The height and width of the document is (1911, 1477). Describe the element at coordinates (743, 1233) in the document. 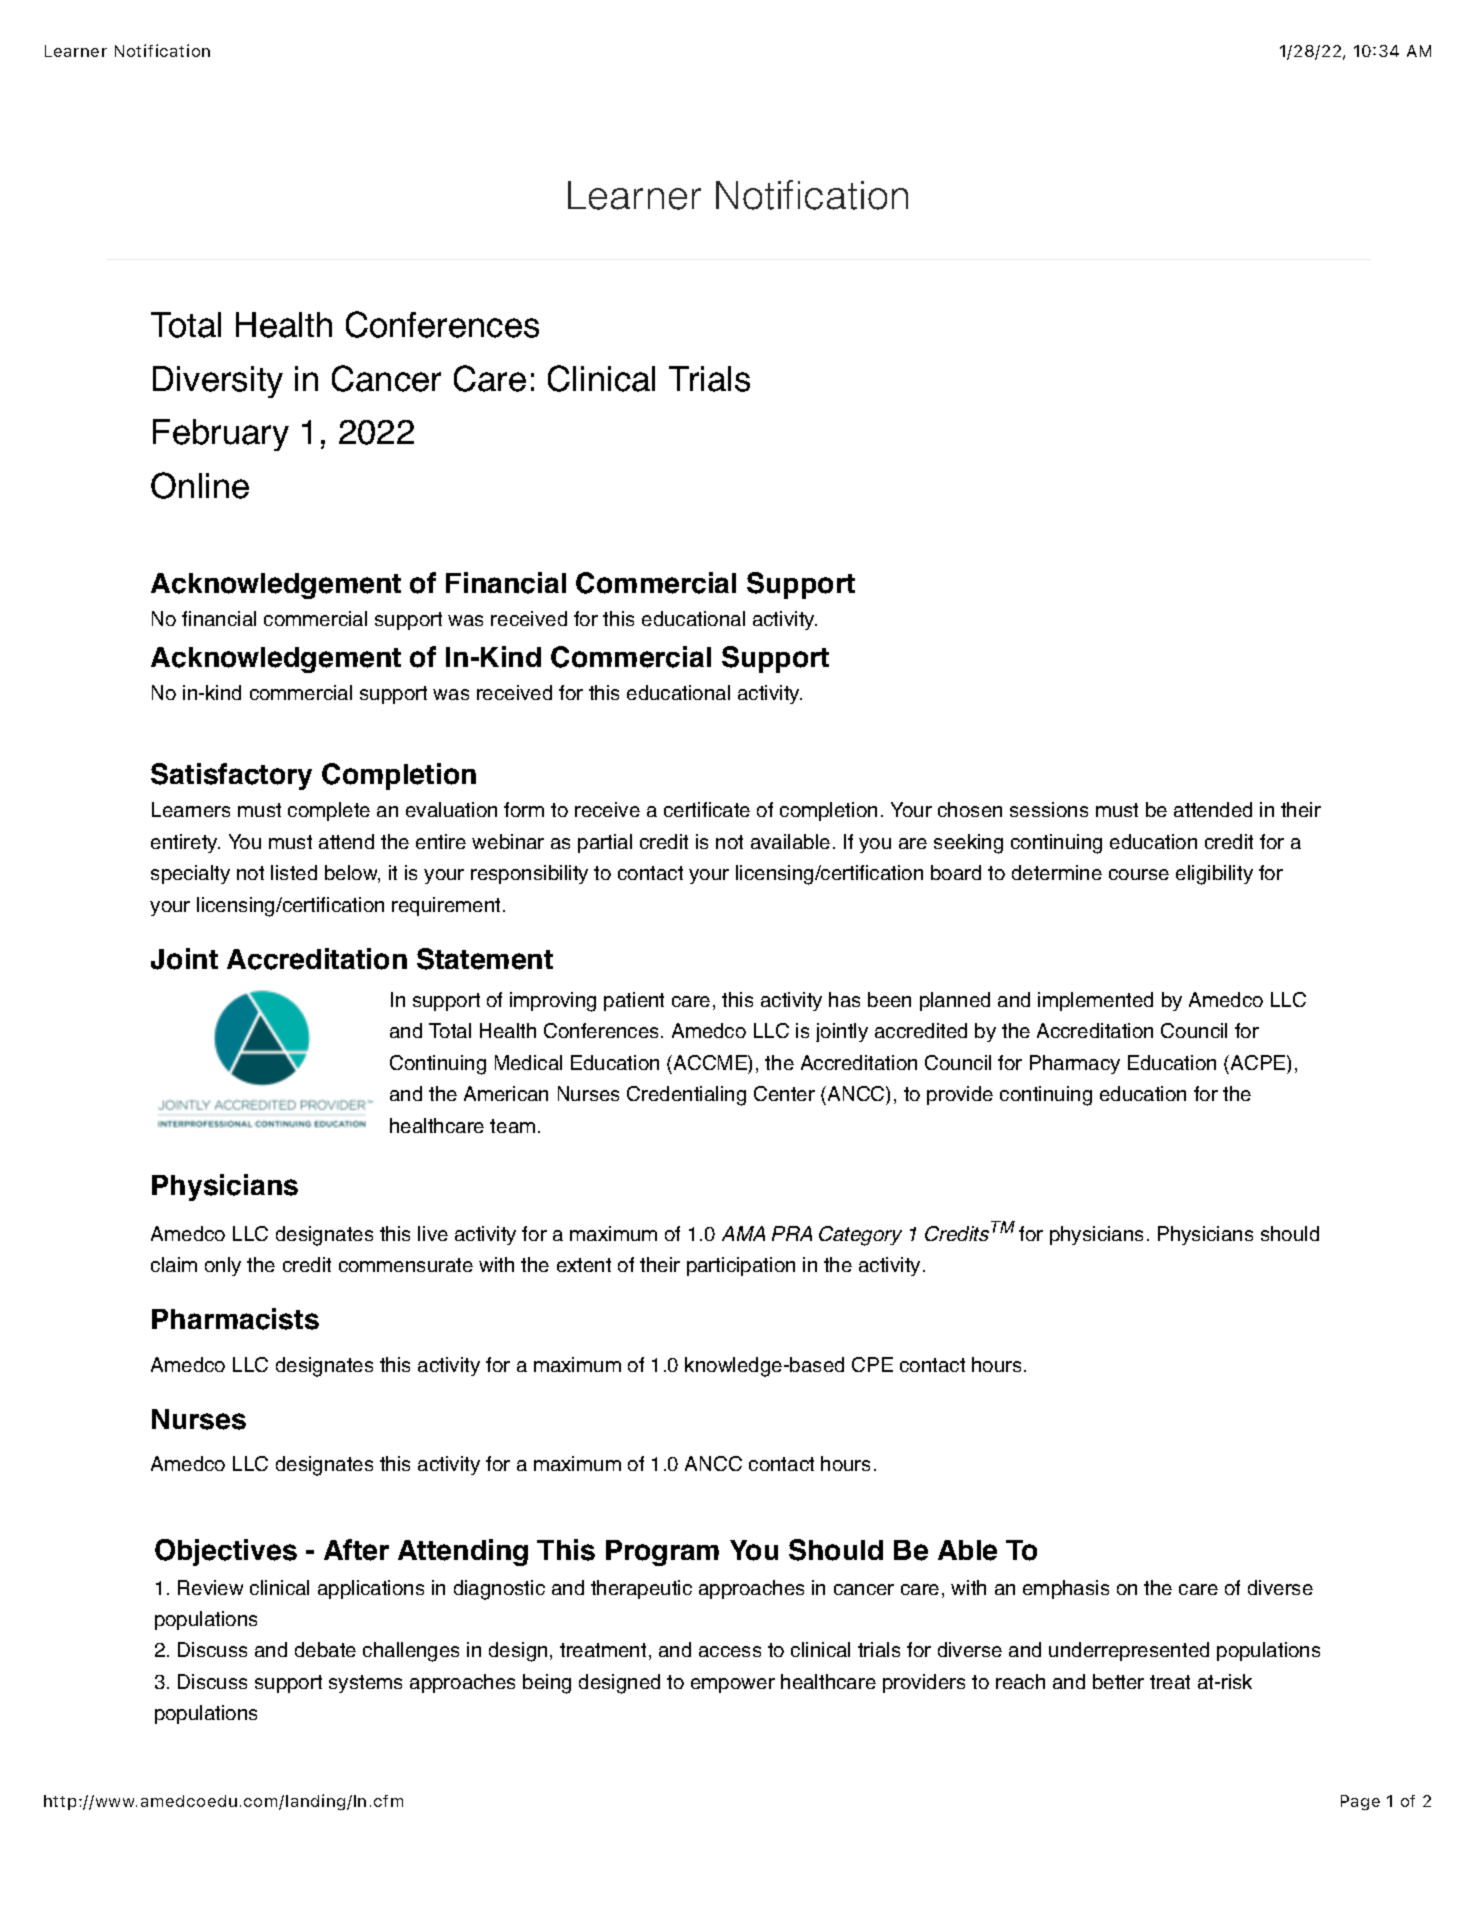

I see `AMA` at that location.
